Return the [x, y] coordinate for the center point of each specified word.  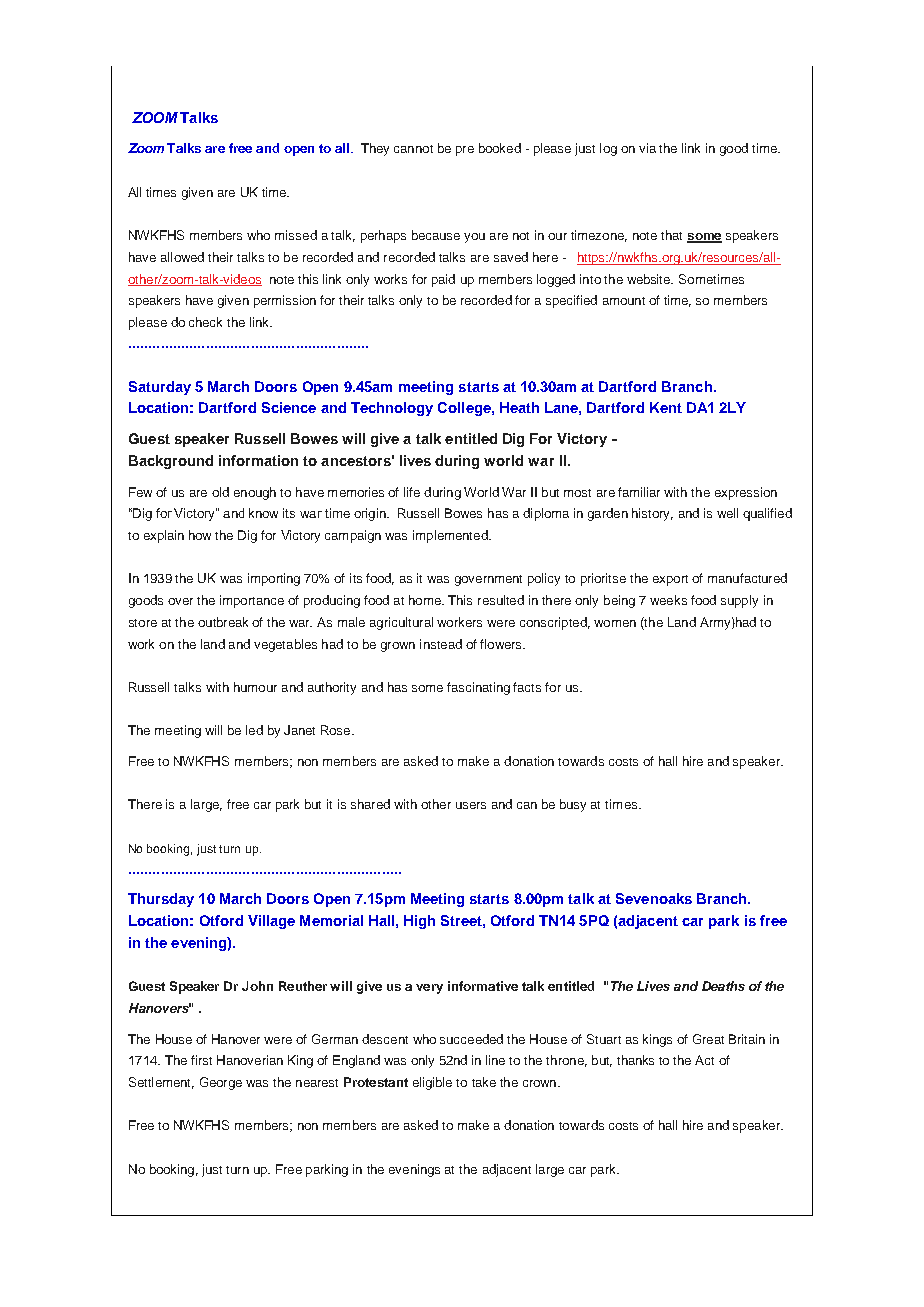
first [201, 1060]
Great [708, 1039]
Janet [299, 730]
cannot [413, 149]
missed [296, 235]
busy [573, 805]
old [220, 492]
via [647, 148]
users [471, 805]
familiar [639, 492]
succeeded [471, 1039]
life [412, 492]
